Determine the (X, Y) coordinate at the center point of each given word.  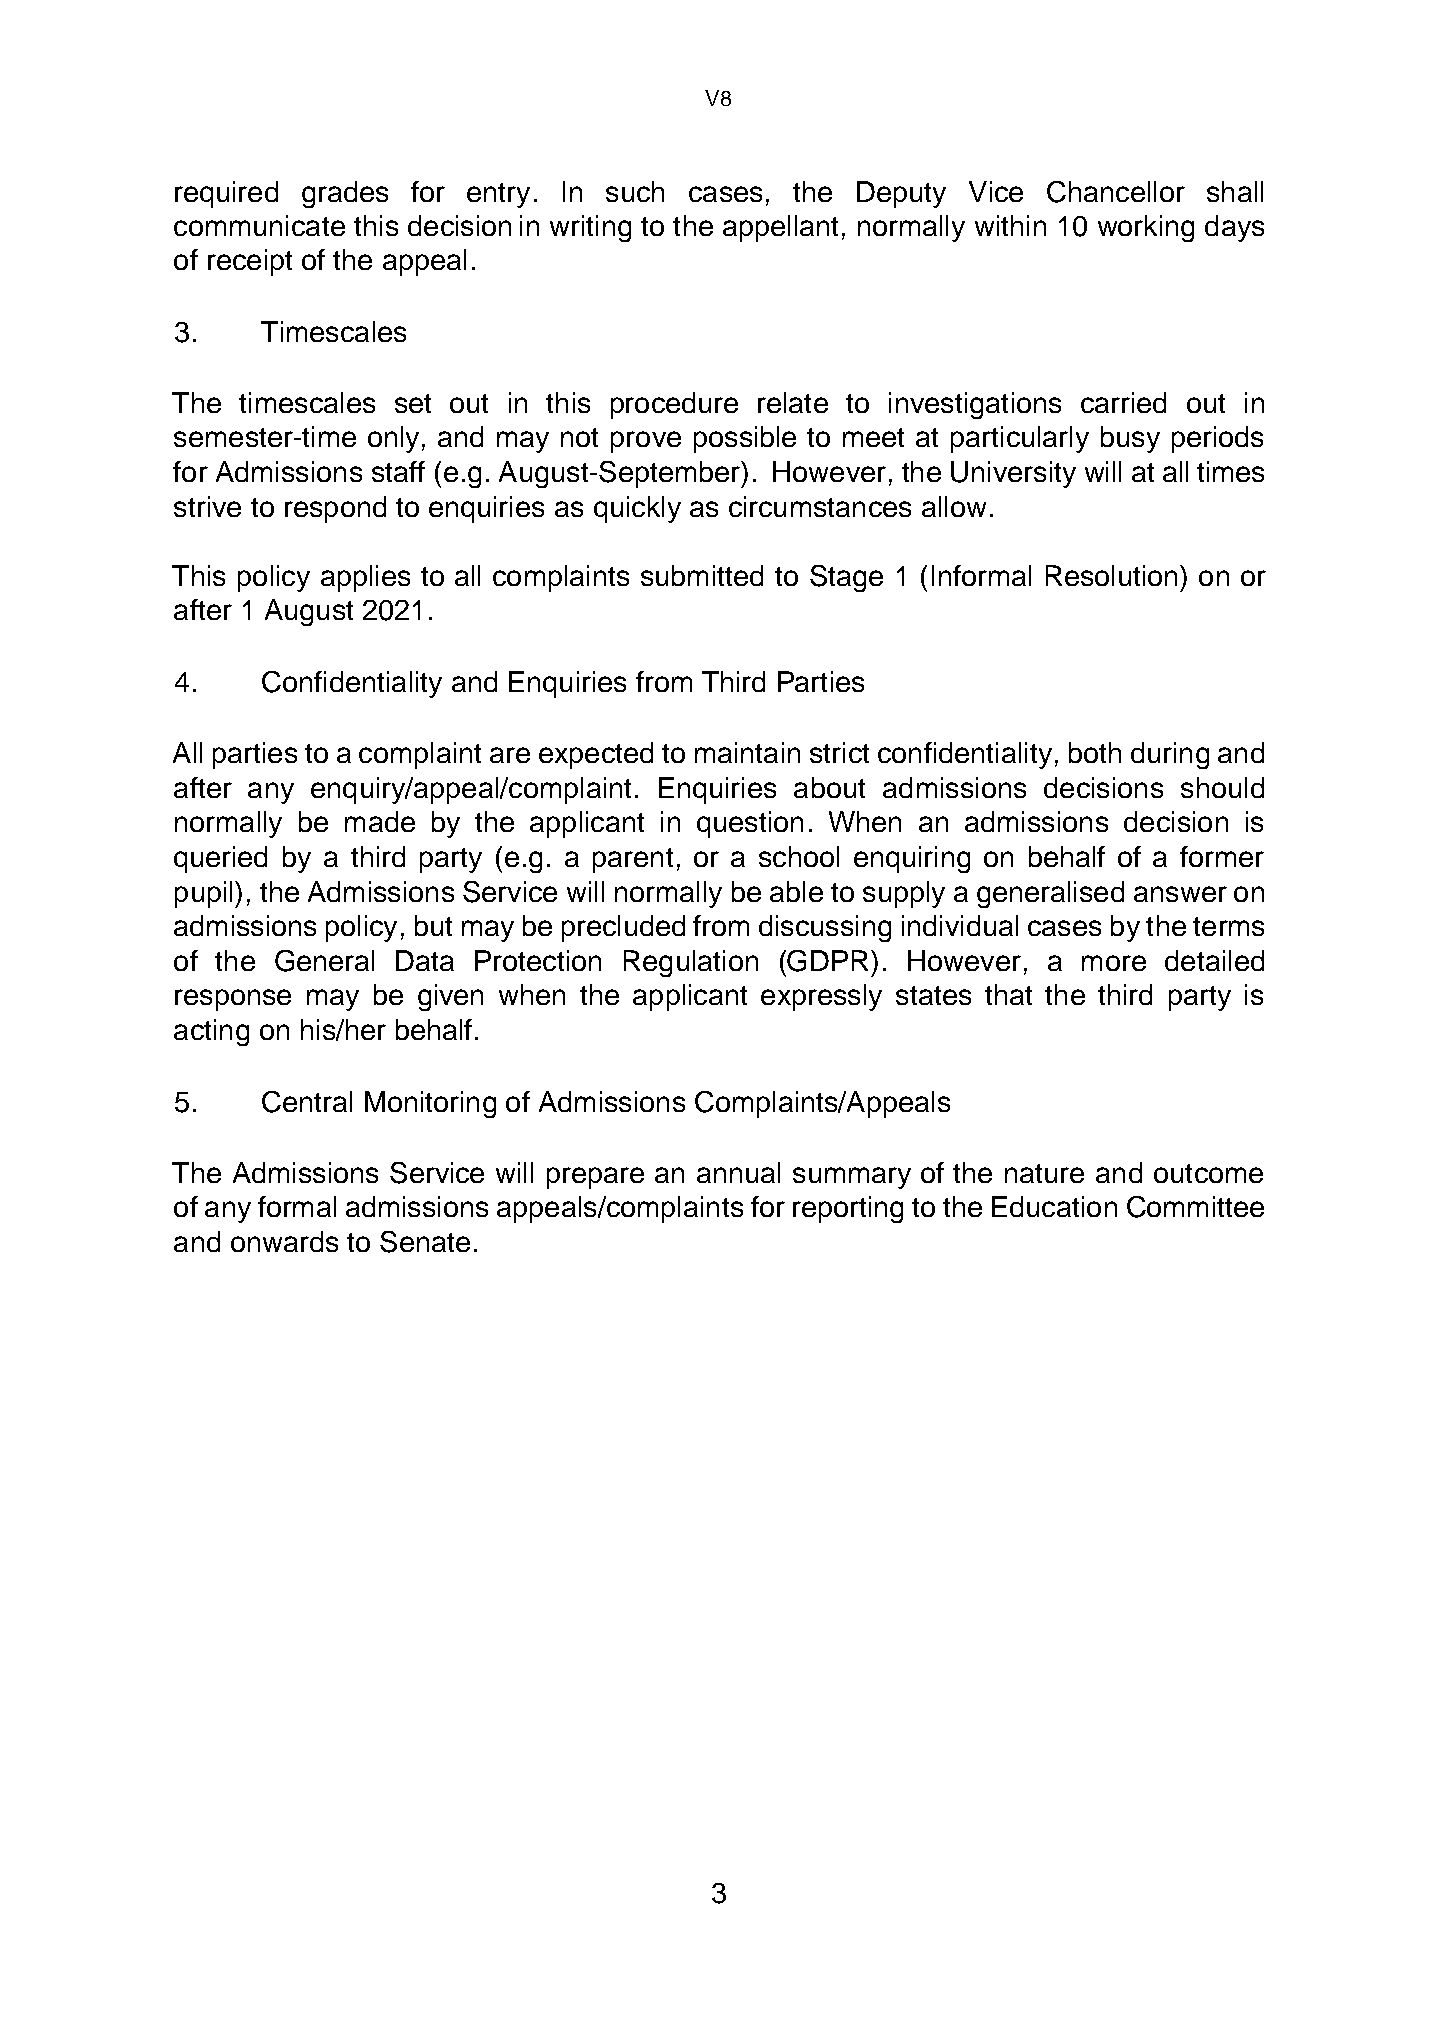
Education (1054, 1206)
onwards (284, 1241)
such (635, 191)
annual (738, 1172)
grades (345, 194)
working (1146, 228)
